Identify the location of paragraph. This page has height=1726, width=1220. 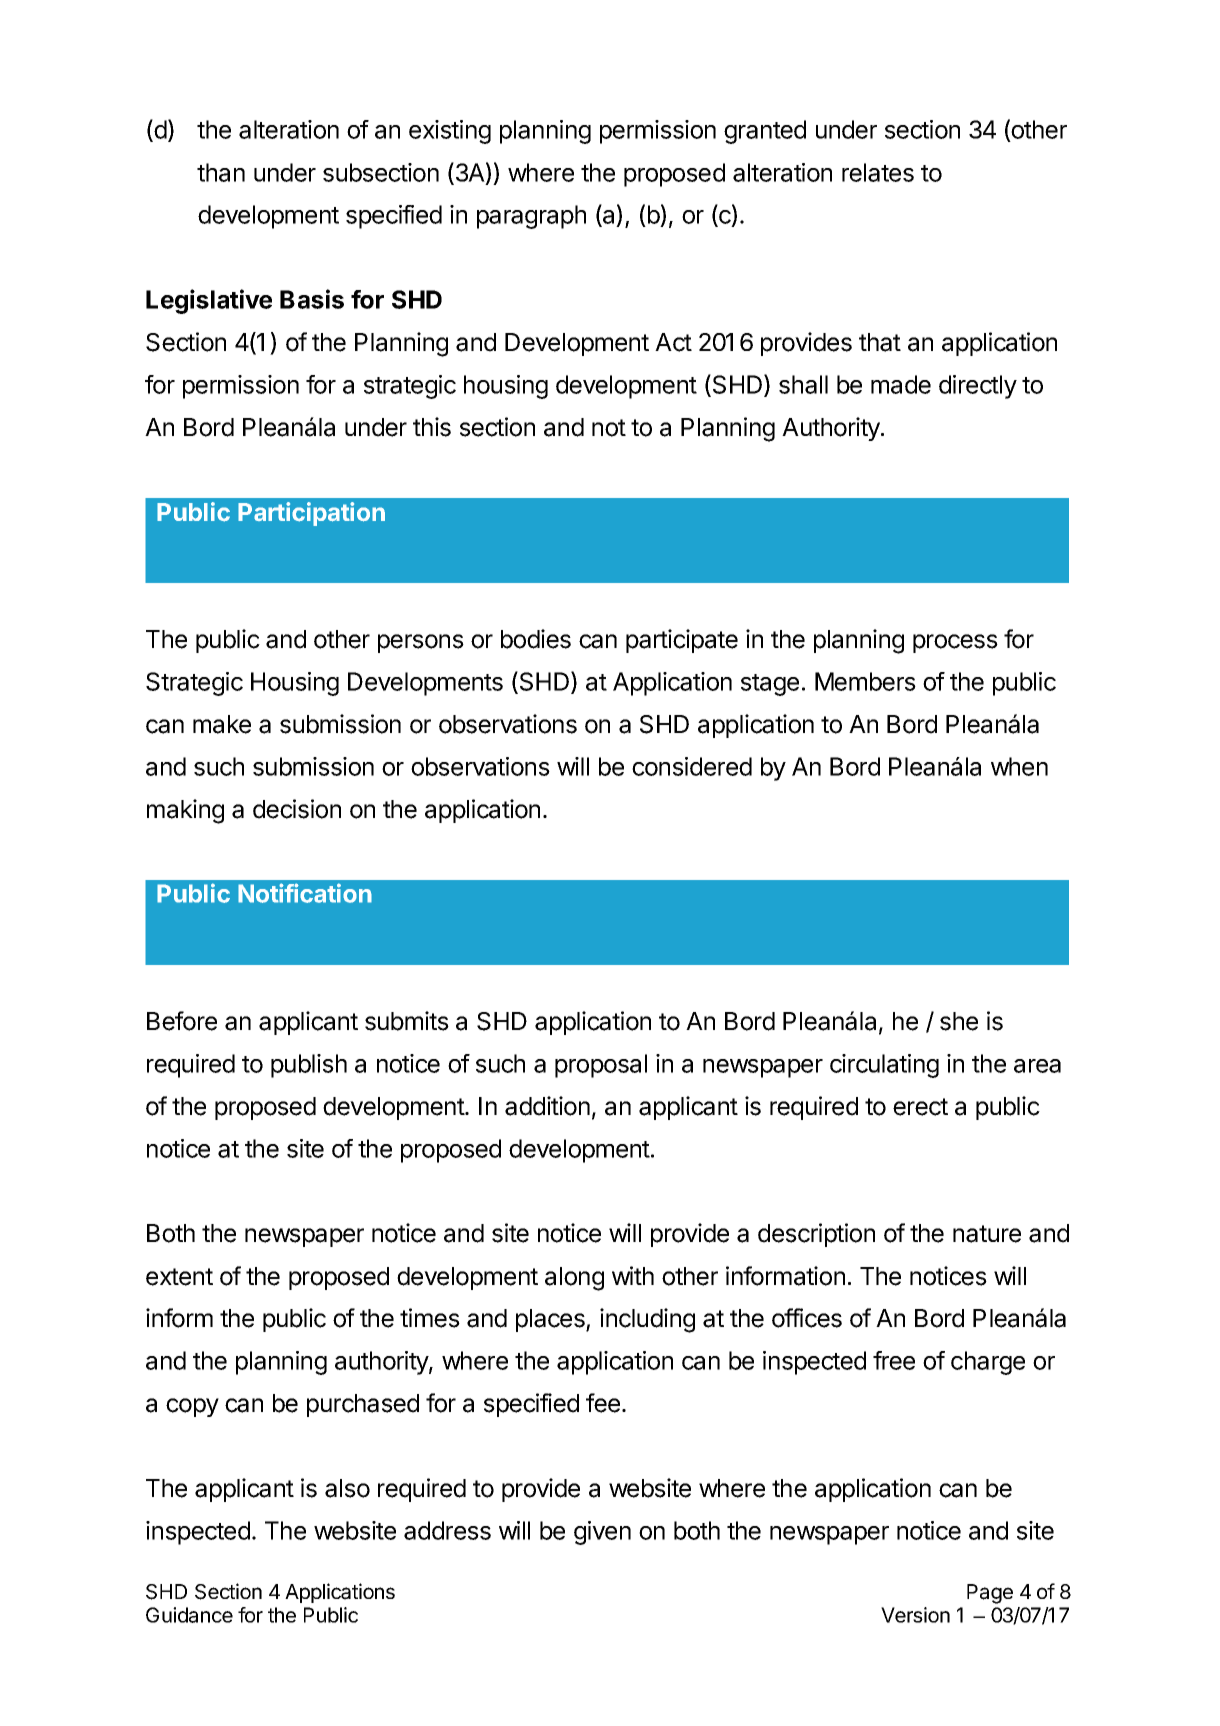
(531, 217).
